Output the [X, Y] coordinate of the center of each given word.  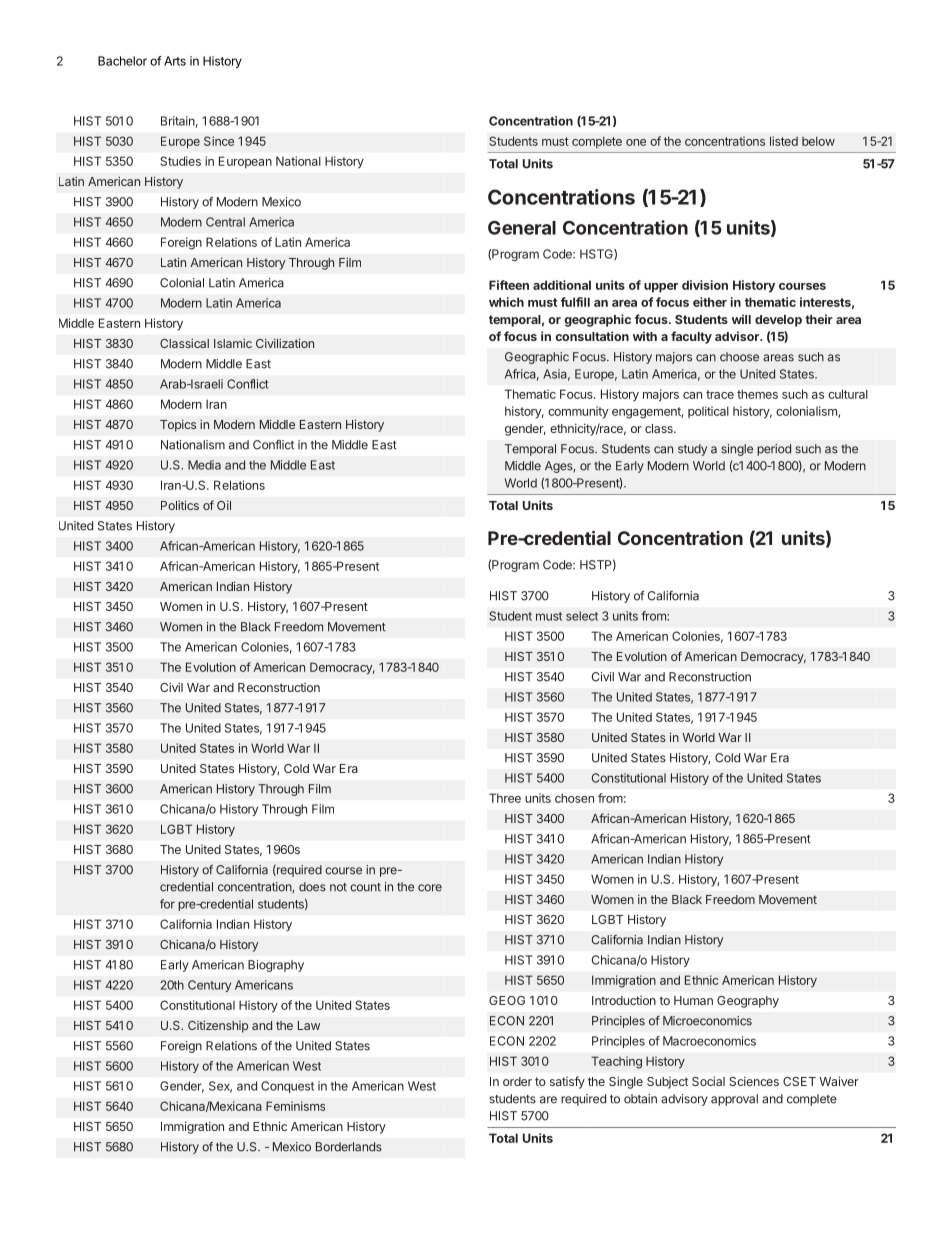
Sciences [754, 1081]
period [774, 450]
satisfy [567, 1082]
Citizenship [218, 1027]
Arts [175, 61]
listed [784, 141]
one [636, 142]
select [582, 616]
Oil [224, 505]
